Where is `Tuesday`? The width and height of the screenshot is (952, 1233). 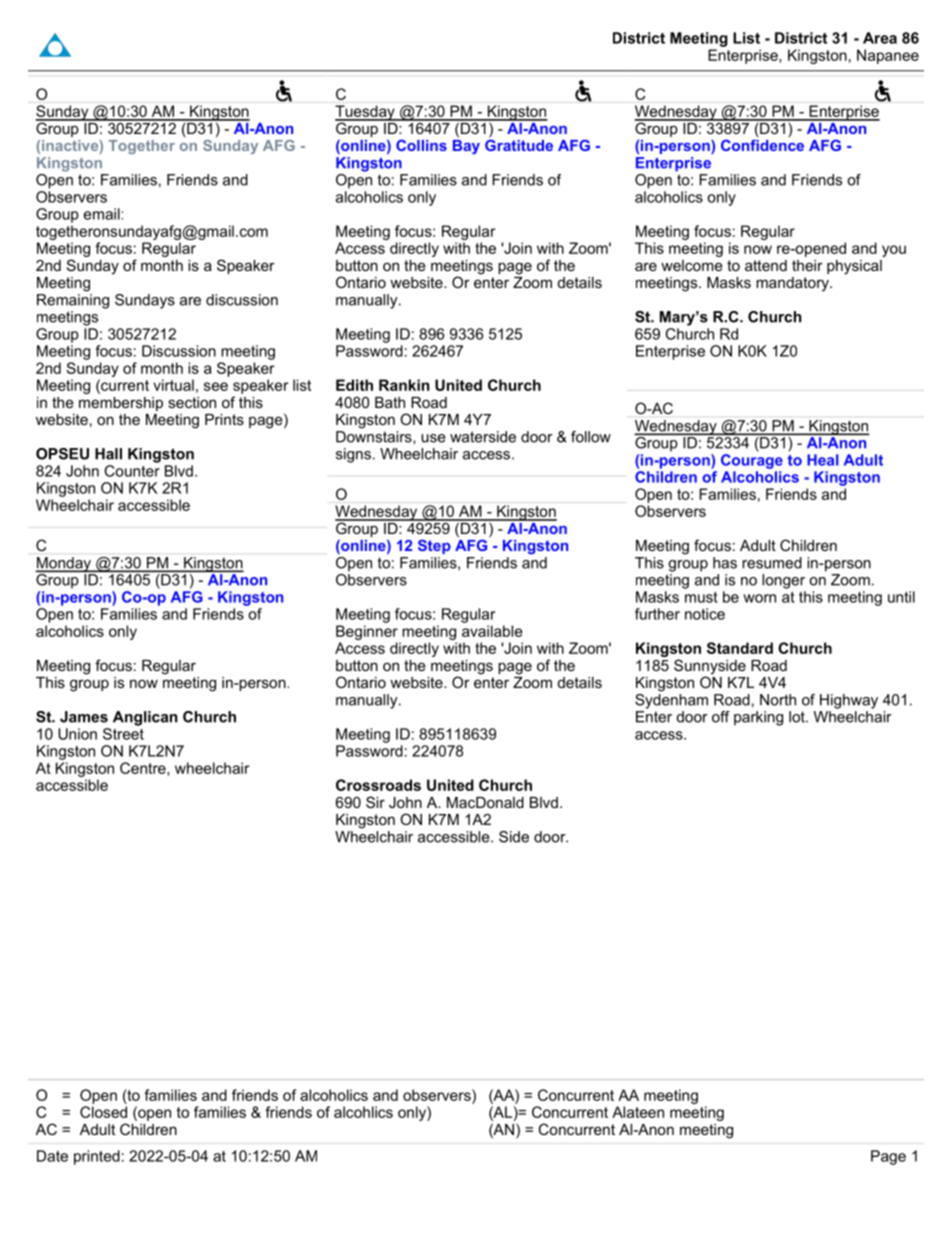
Tuesday is located at coordinates (366, 113).
